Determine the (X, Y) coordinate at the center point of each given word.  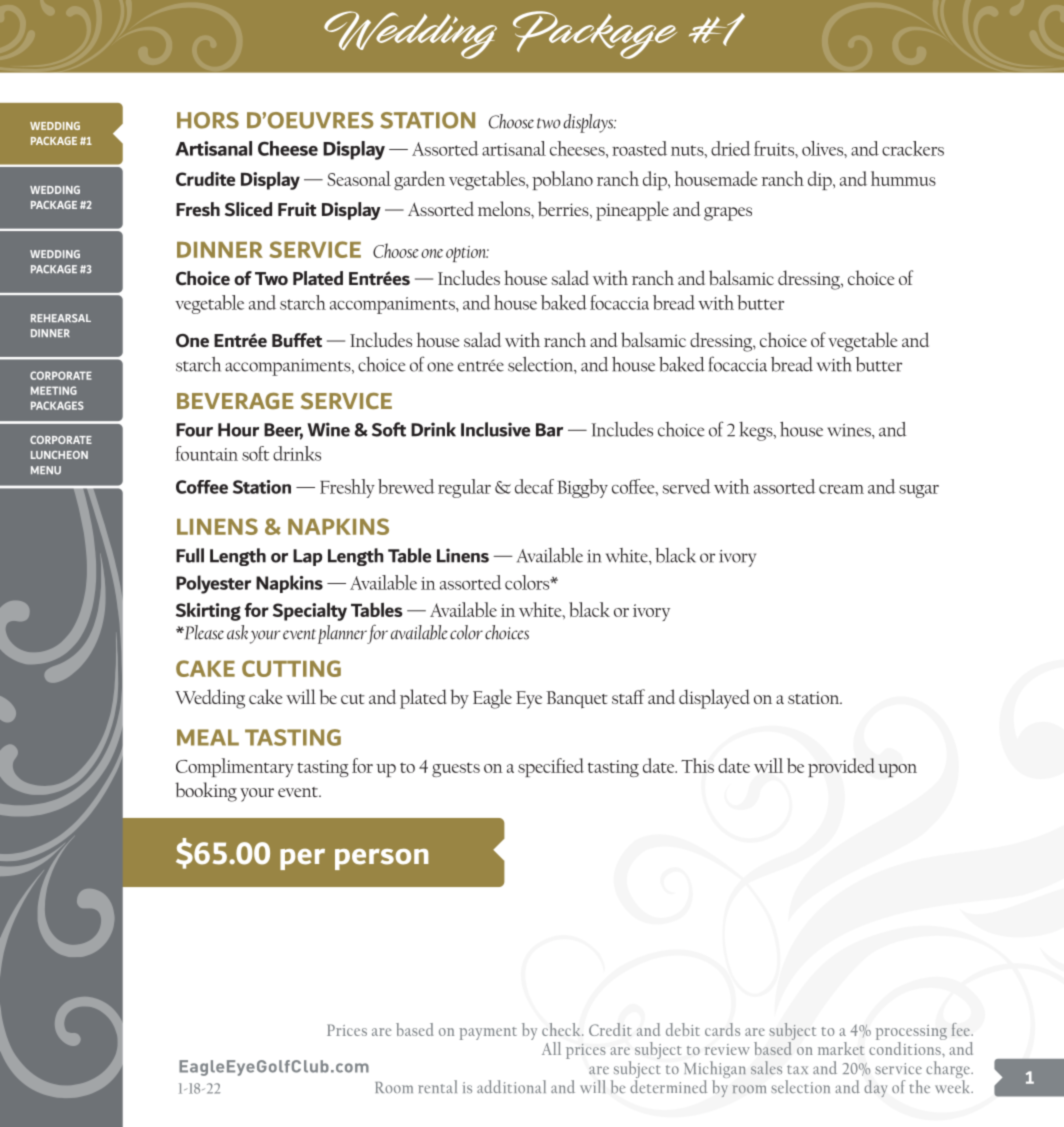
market (841, 1048)
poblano (562, 180)
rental (437, 1086)
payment (488, 1033)
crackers (913, 148)
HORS (208, 120)
